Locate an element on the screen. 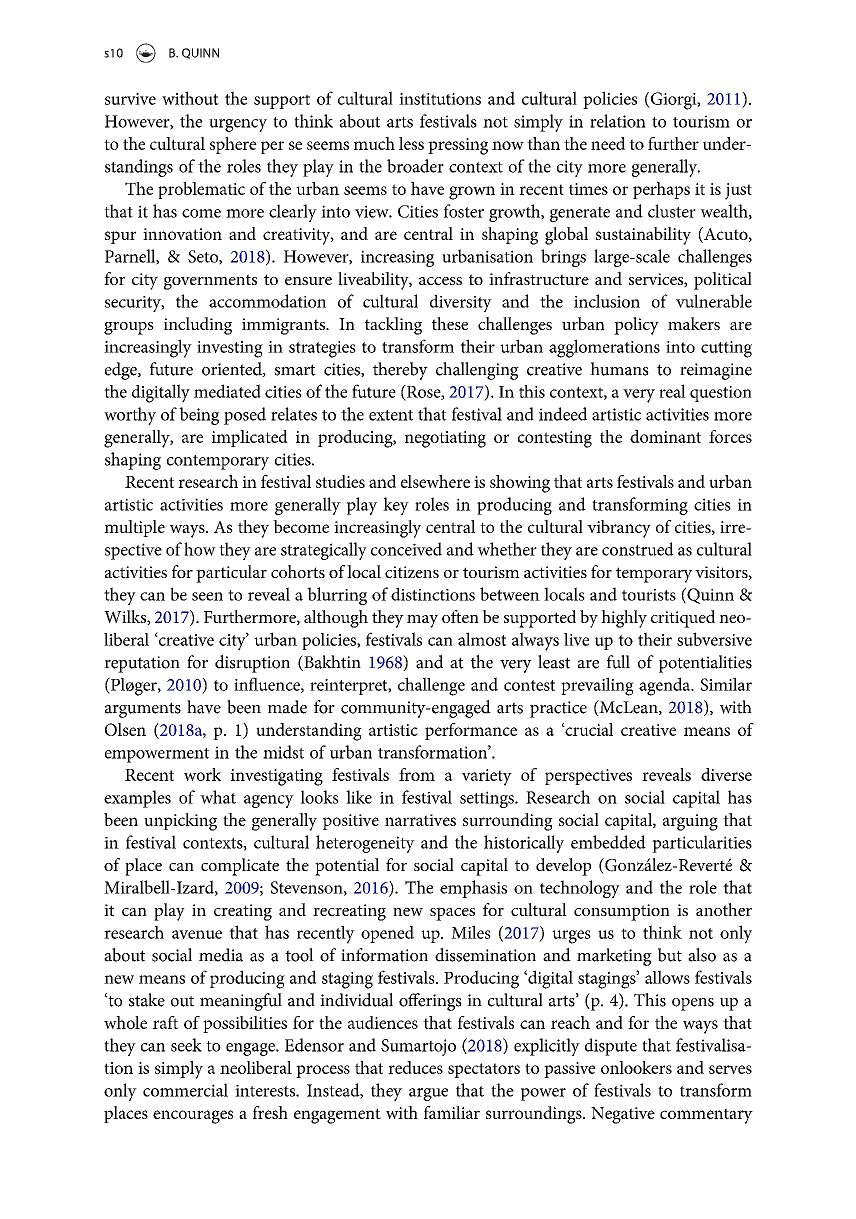 Image resolution: width=856 pixels, height=1219 pixels. may is located at coordinates (422, 621).
